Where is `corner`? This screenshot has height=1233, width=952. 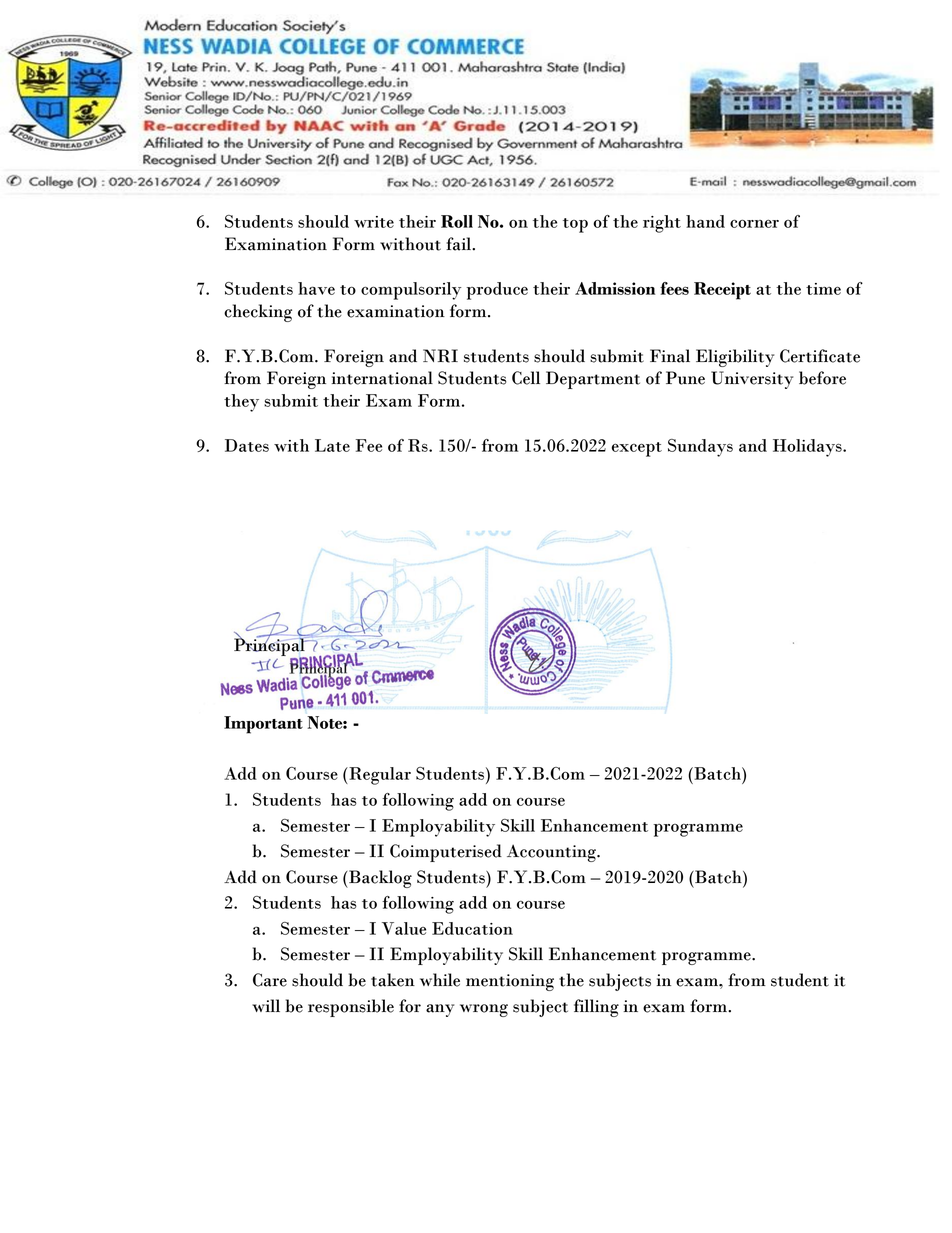
corner is located at coordinates (754, 223).
